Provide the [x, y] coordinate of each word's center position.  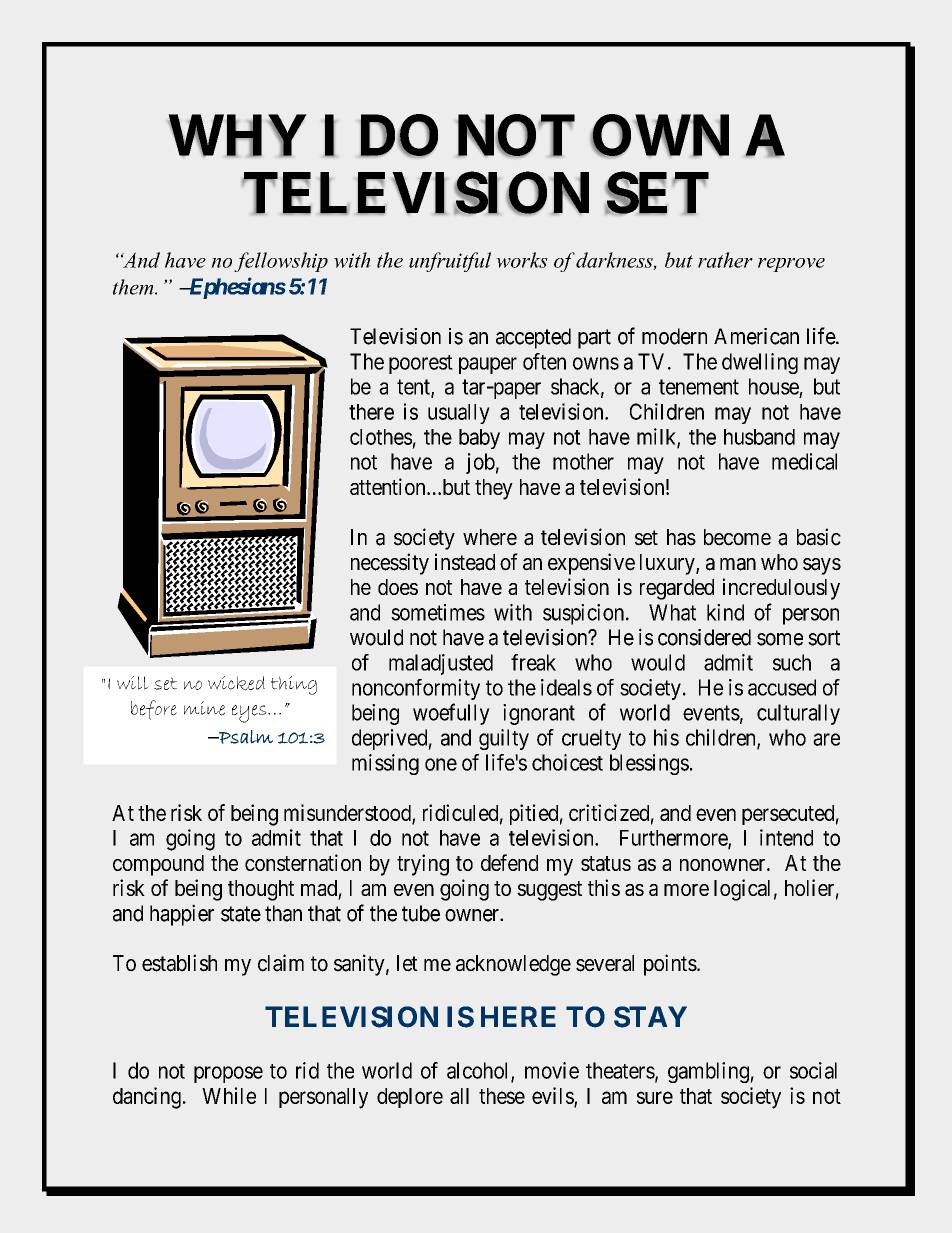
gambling [709, 1072]
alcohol [479, 1071]
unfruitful [450, 262]
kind [725, 612]
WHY [237, 136]
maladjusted [441, 664]
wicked [236, 683]
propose [228, 1074]
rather [725, 260]
